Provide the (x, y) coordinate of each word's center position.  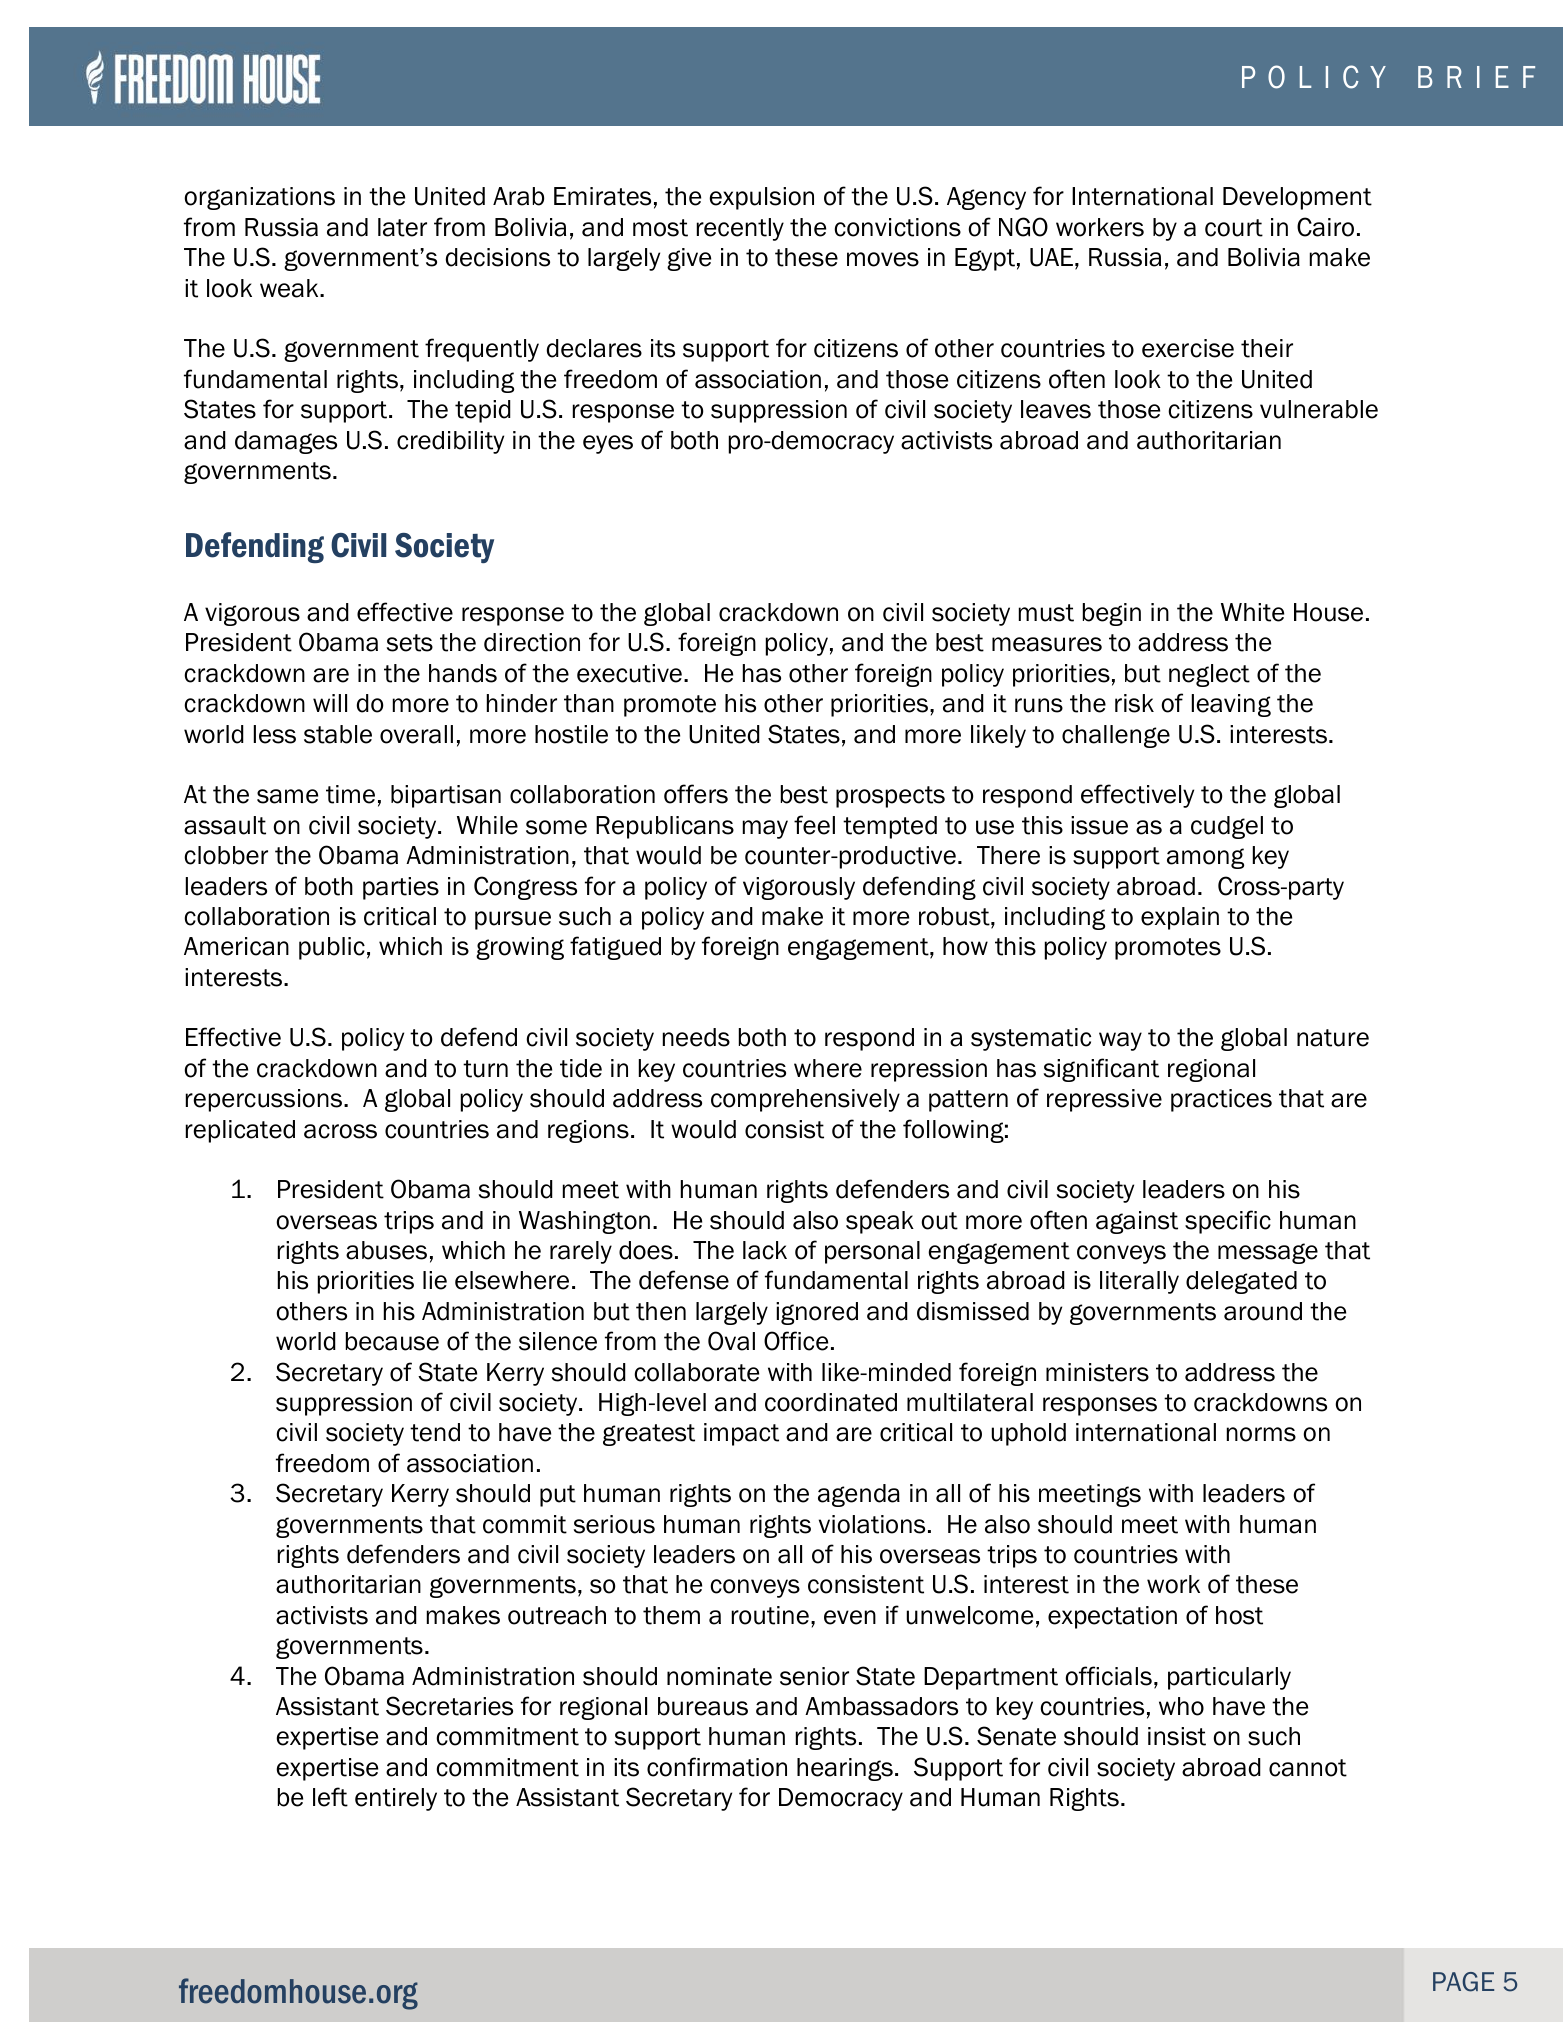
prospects (890, 797)
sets (410, 643)
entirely (396, 1799)
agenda (859, 1495)
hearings (845, 1769)
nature (1333, 1038)
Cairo (1325, 227)
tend (435, 1432)
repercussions (265, 1100)
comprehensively (805, 1100)
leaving (1231, 705)
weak (290, 288)
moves (883, 259)
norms (1261, 1434)
